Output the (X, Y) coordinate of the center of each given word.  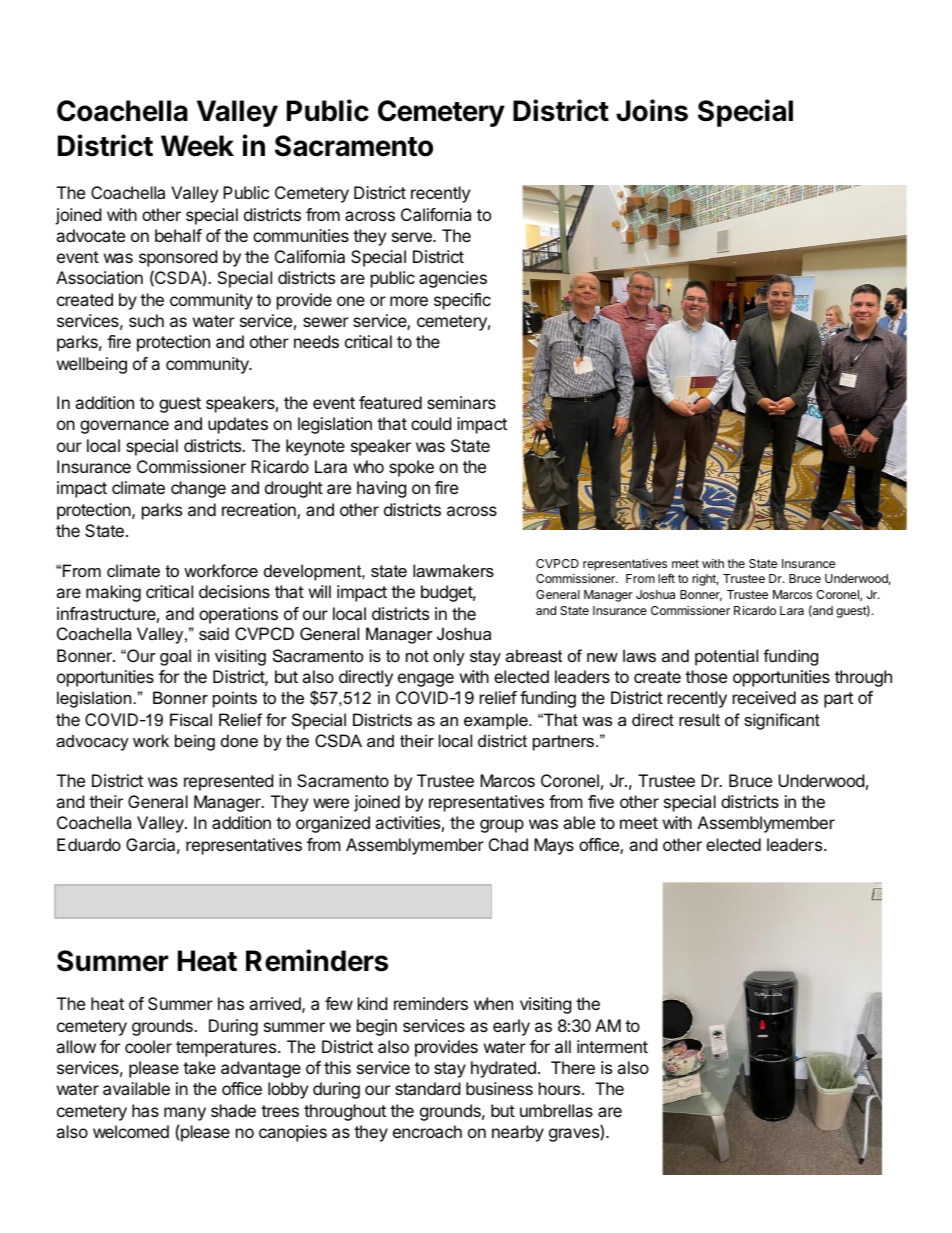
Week (197, 146)
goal (175, 657)
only (449, 657)
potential (726, 657)
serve (413, 237)
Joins (652, 110)
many (185, 1114)
